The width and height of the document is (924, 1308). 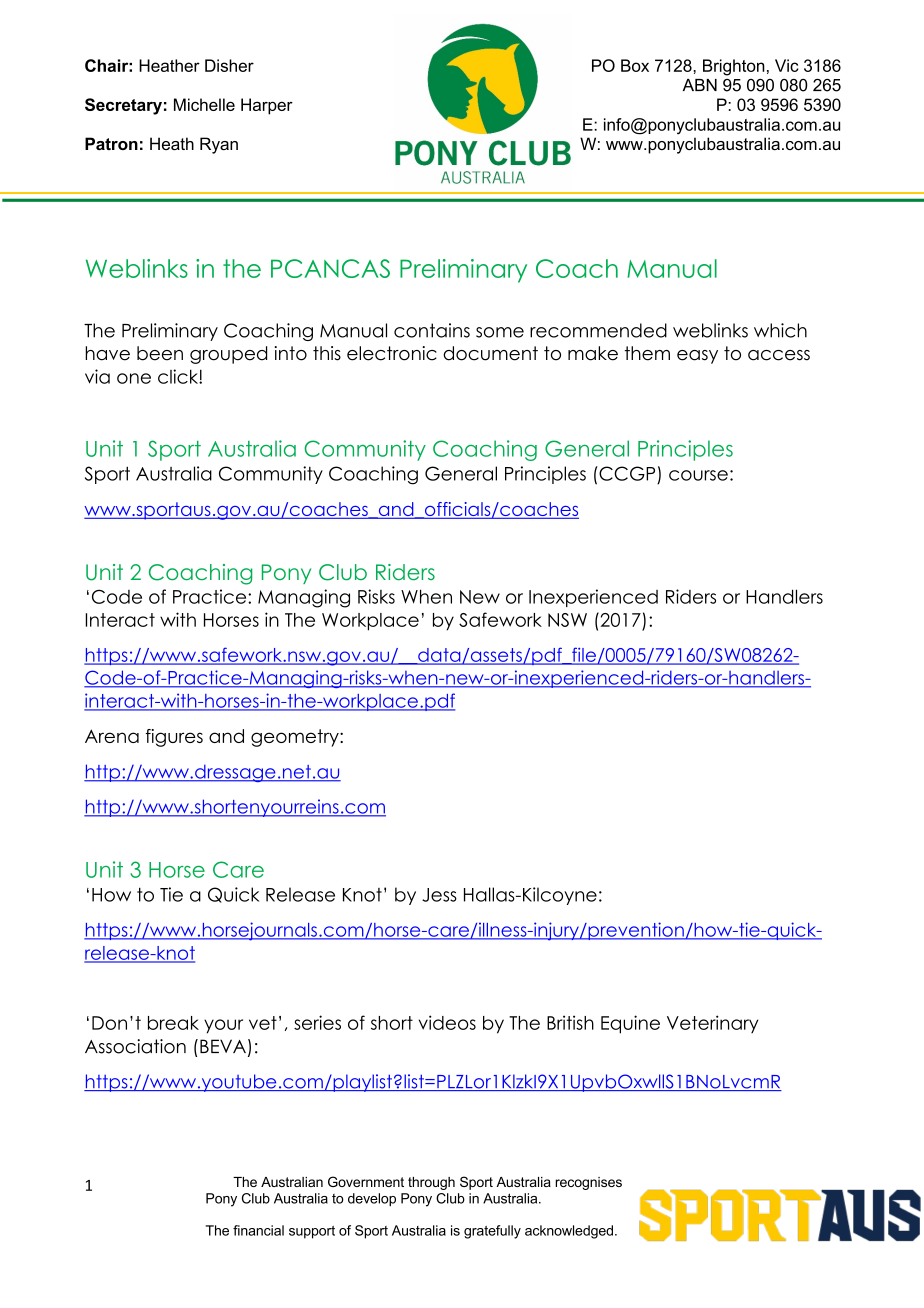 I want to click on contains, so click(x=432, y=330).
